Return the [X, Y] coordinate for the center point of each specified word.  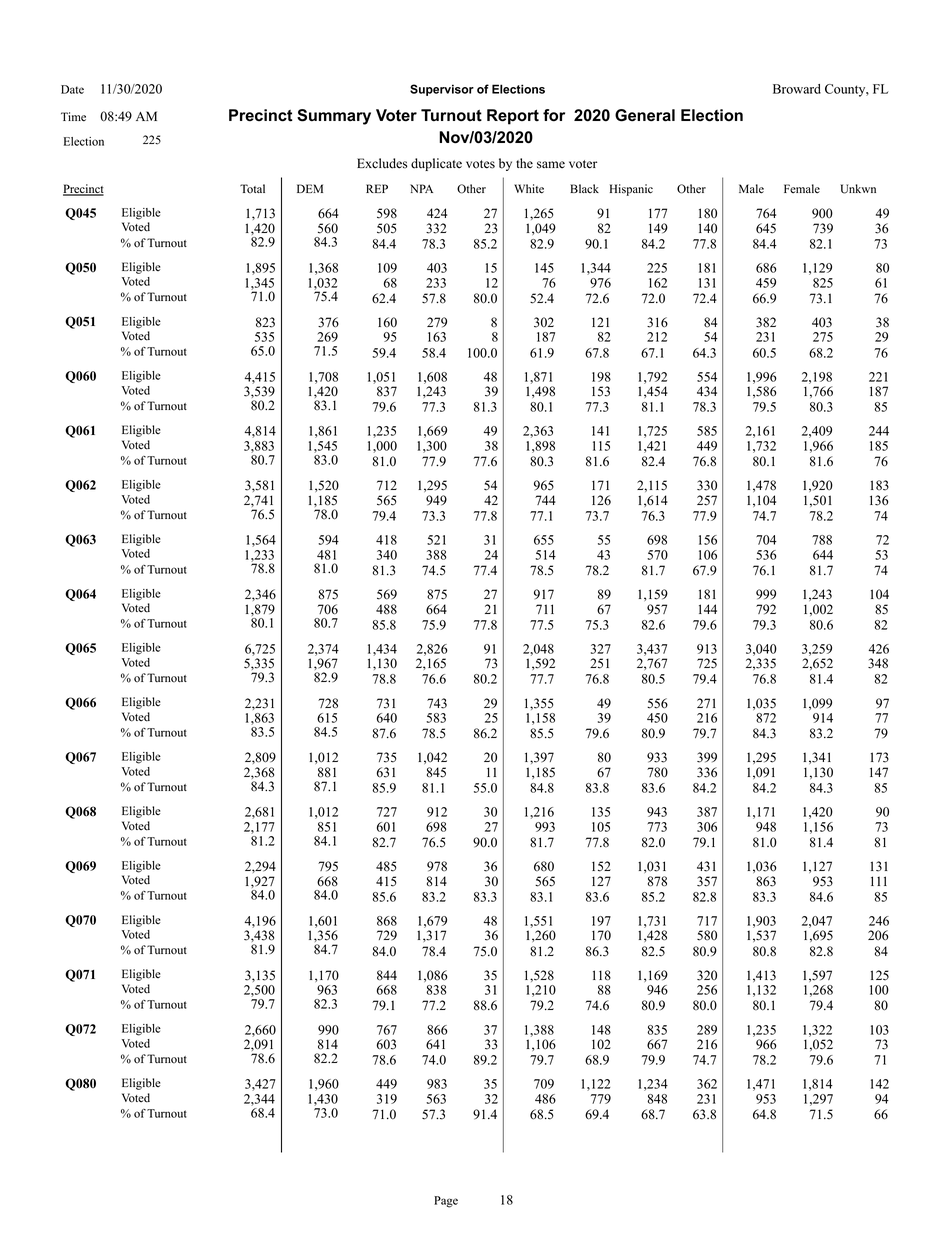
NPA [421, 188]
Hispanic [631, 190]
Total [252, 189]
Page [446, 1202]
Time [73, 116]
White [529, 189]
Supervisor [442, 90]
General [645, 115]
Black [584, 188]
